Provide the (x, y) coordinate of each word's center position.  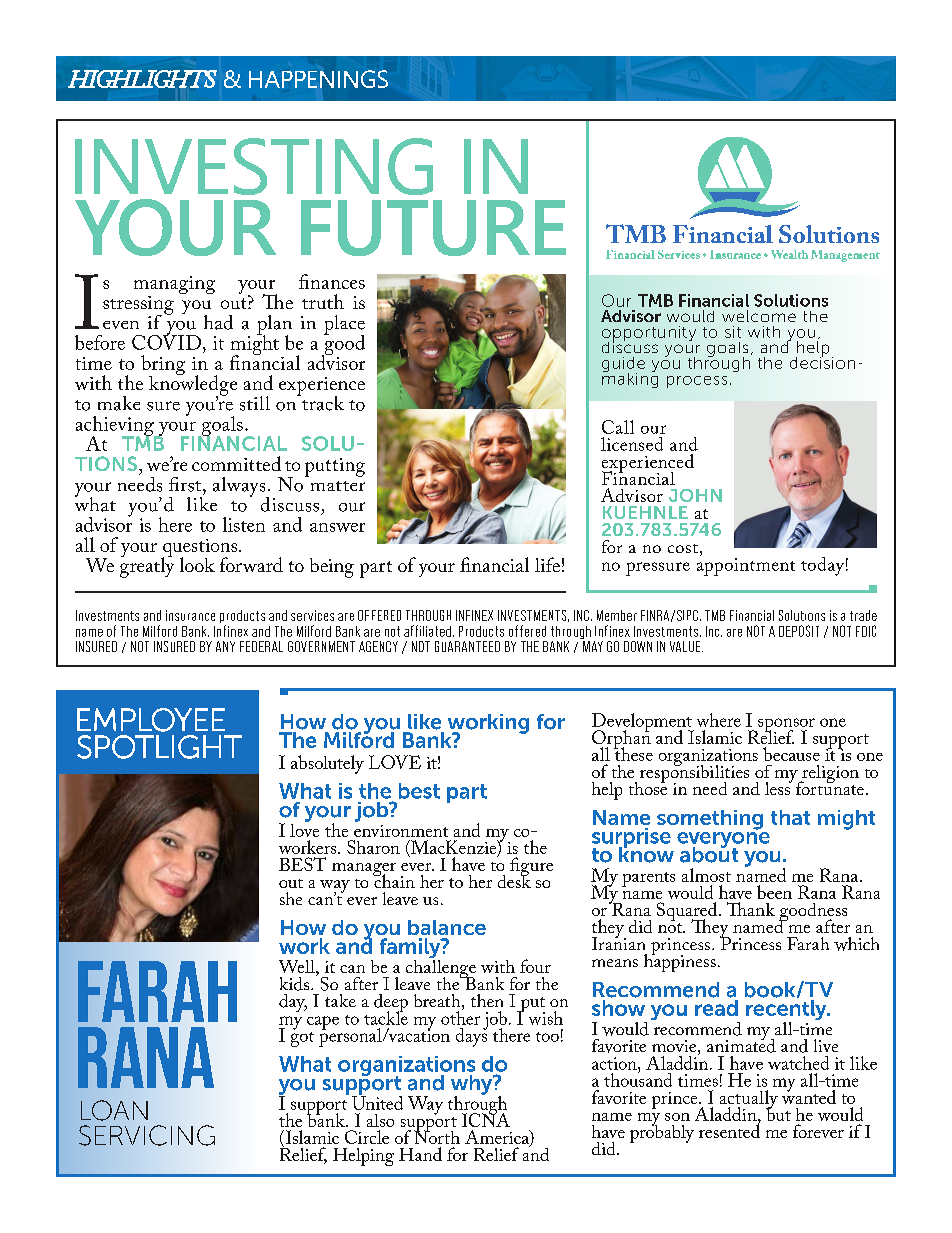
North (437, 1136)
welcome (759, 316)
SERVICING (147, 1135)
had (218, 322)
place (344, 326)
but (778, 1113)
